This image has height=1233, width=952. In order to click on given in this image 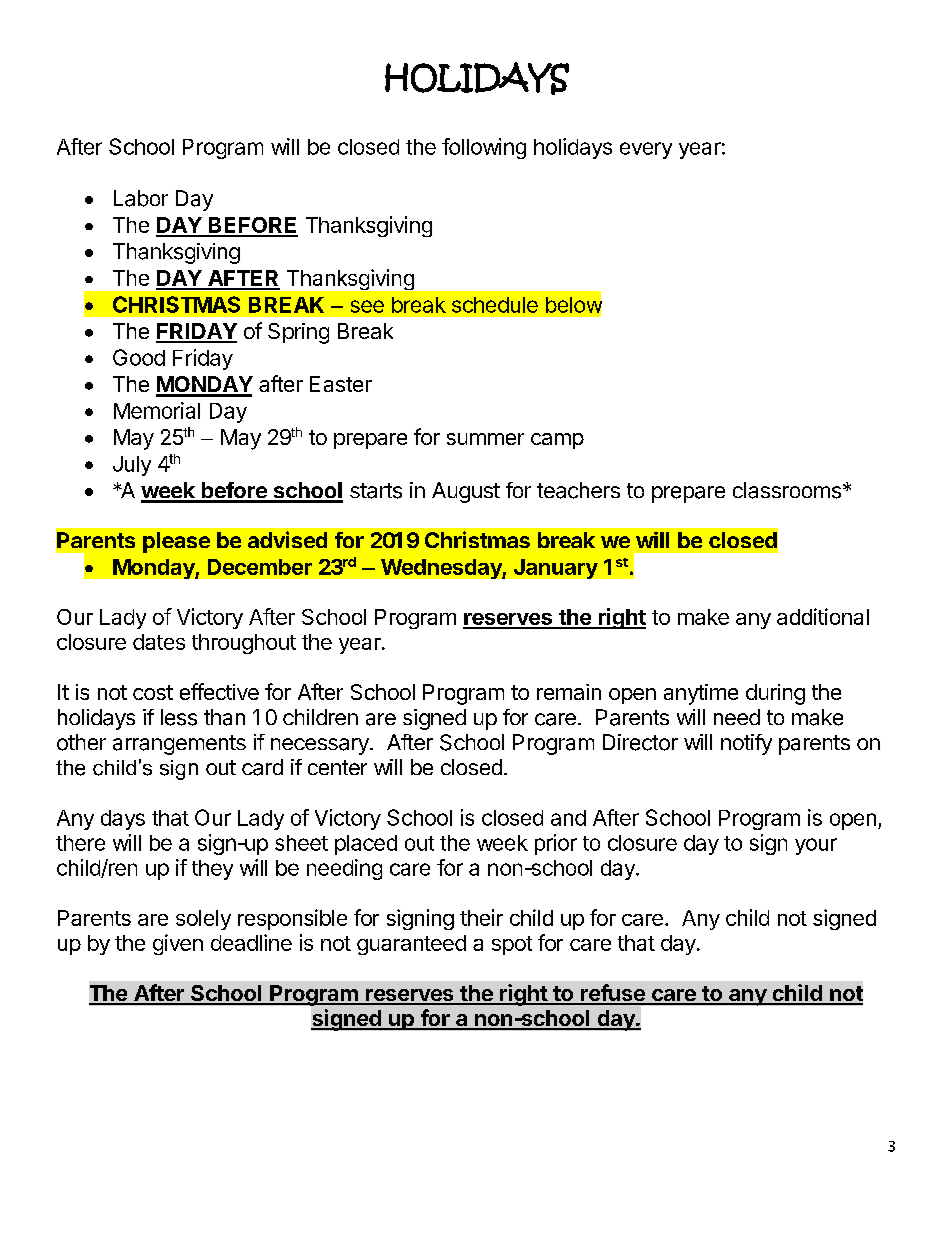, I will do `click(178, 944)`.
